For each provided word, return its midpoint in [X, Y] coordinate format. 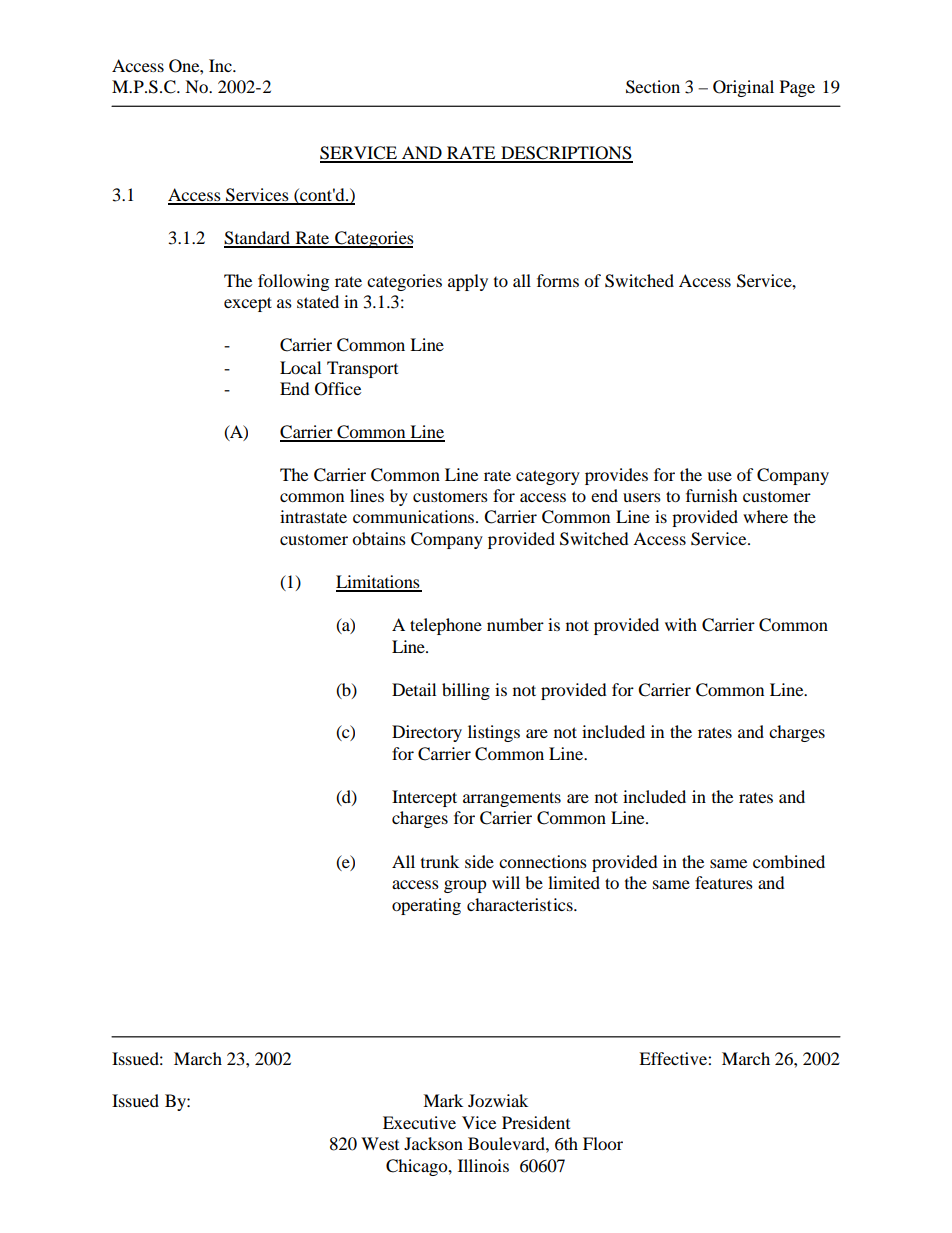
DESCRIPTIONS [566, 154]
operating [426, 906]
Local [300, 367]
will [506, 882]
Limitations [379, 583]
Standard [258, 239]
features [724, 882]
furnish [712, 495]
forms [558, 280]
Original [743, 88]
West [380, 1143]
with [681, 624]
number [515, 624]
